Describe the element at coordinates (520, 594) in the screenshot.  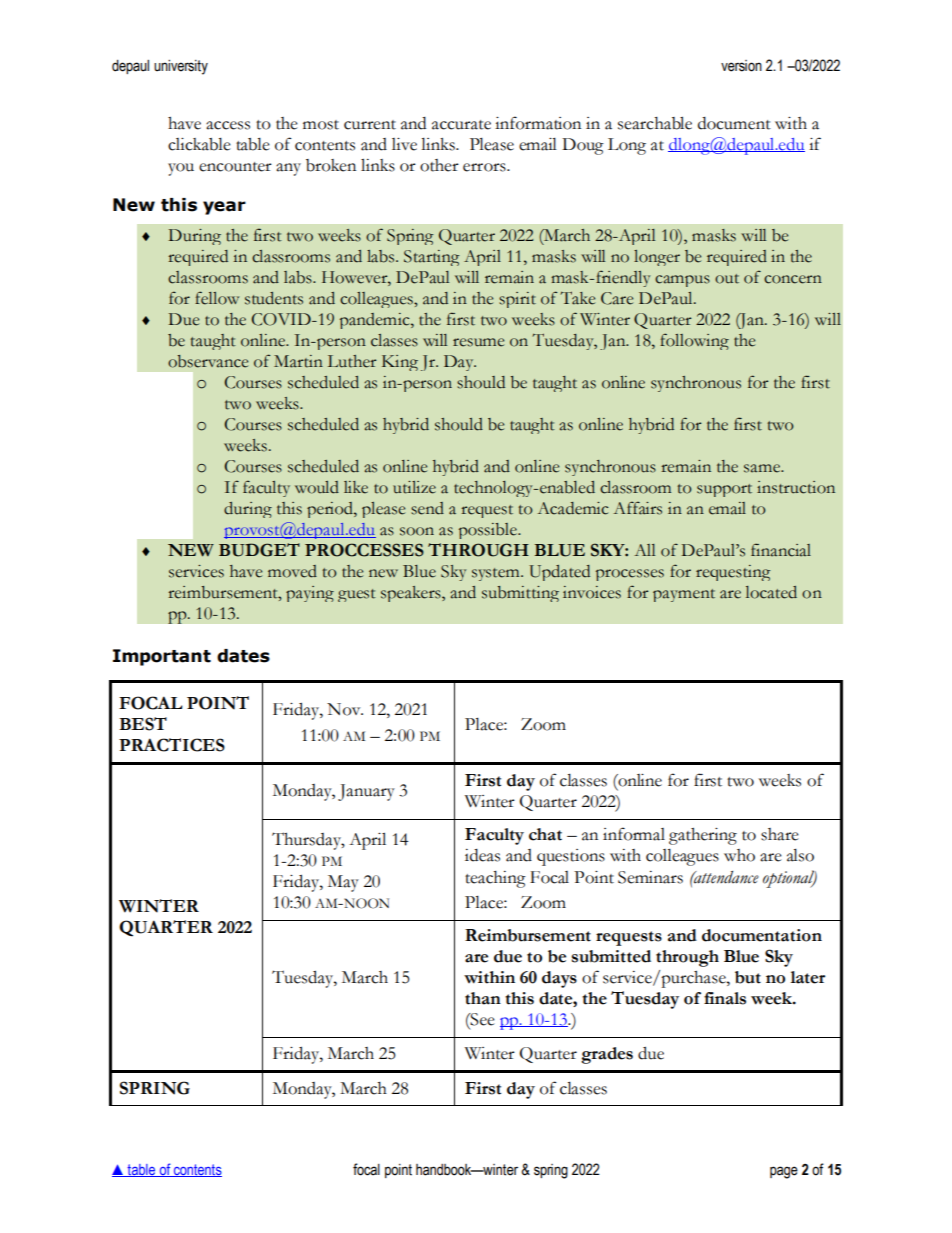
I see `submitting` at that location.
